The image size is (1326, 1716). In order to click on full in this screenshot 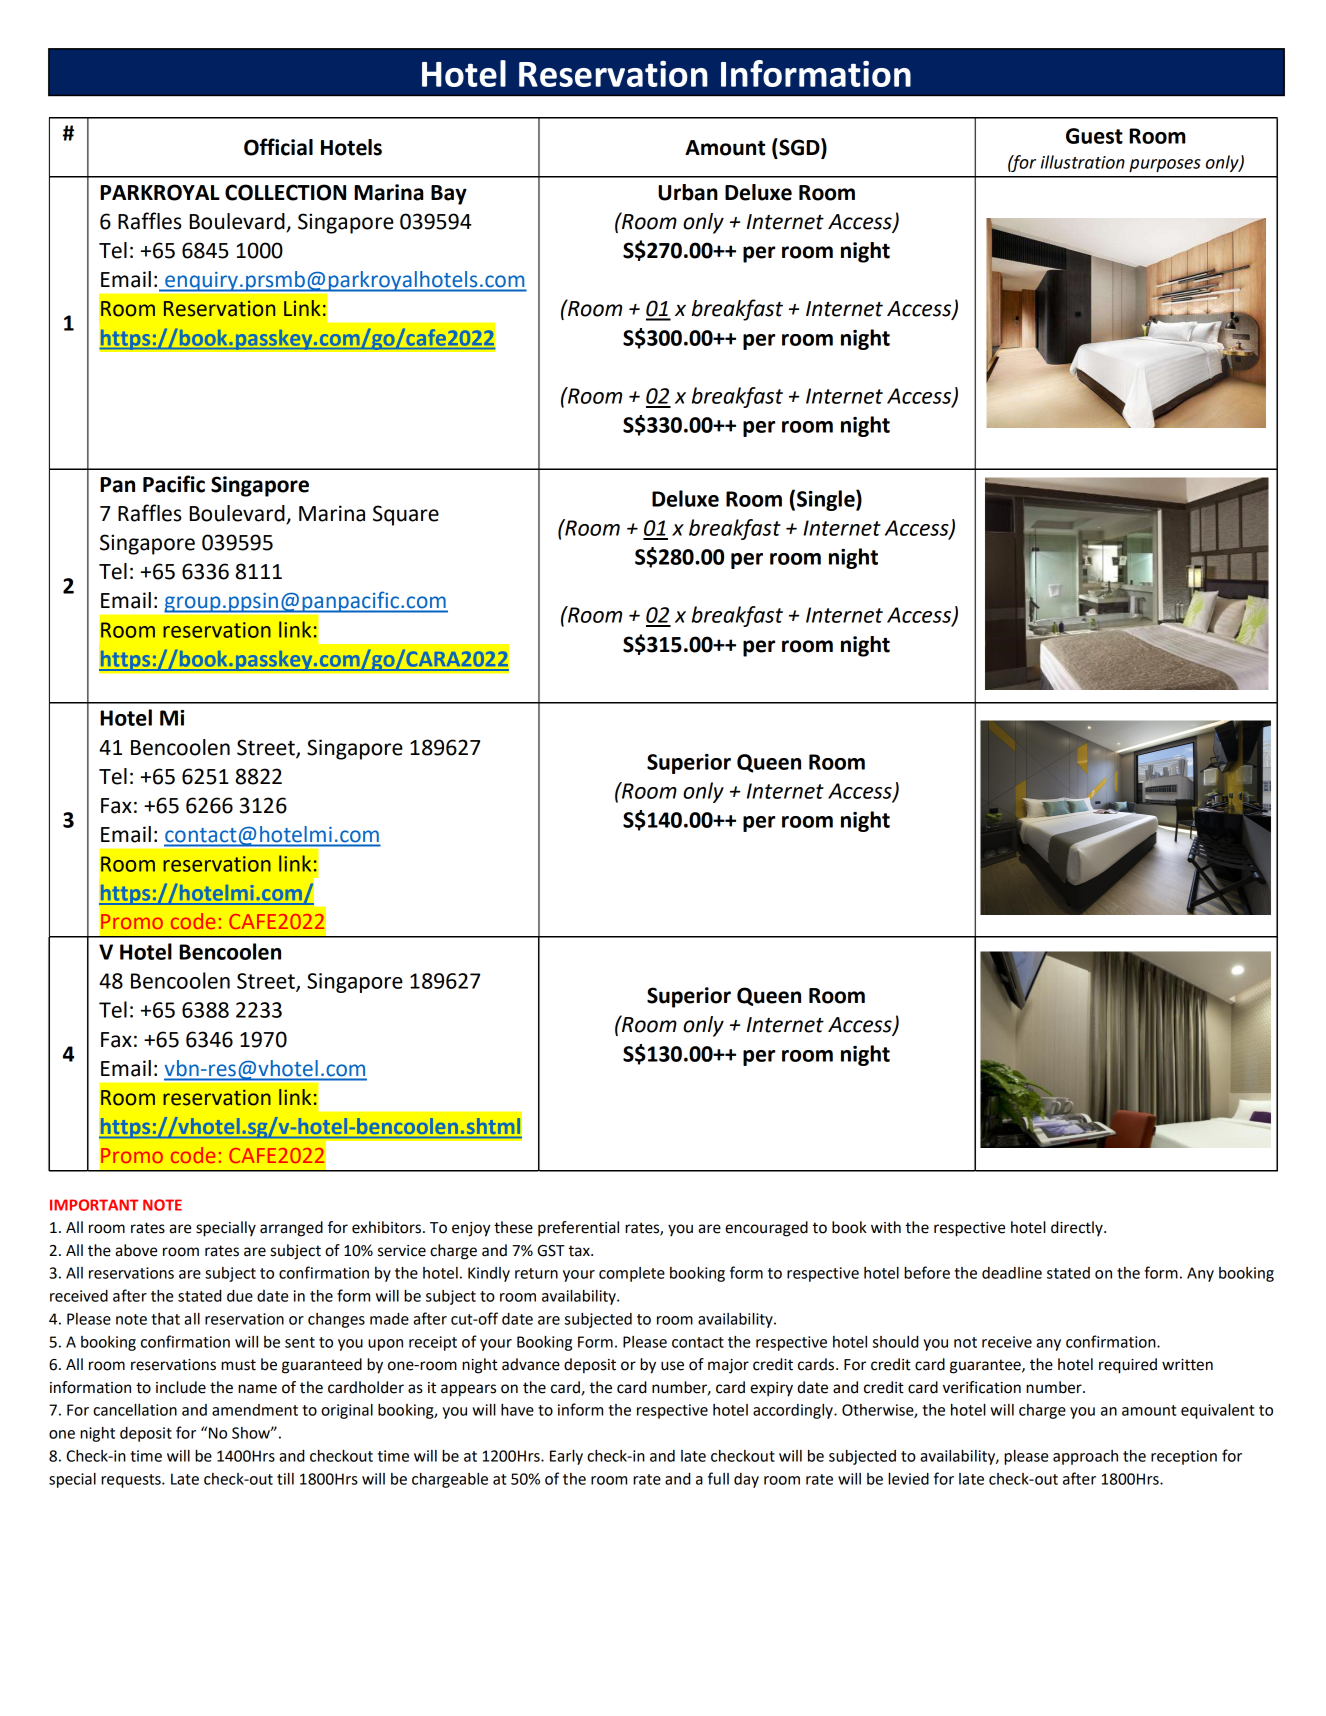, I will do `click(718, 1478)`.
